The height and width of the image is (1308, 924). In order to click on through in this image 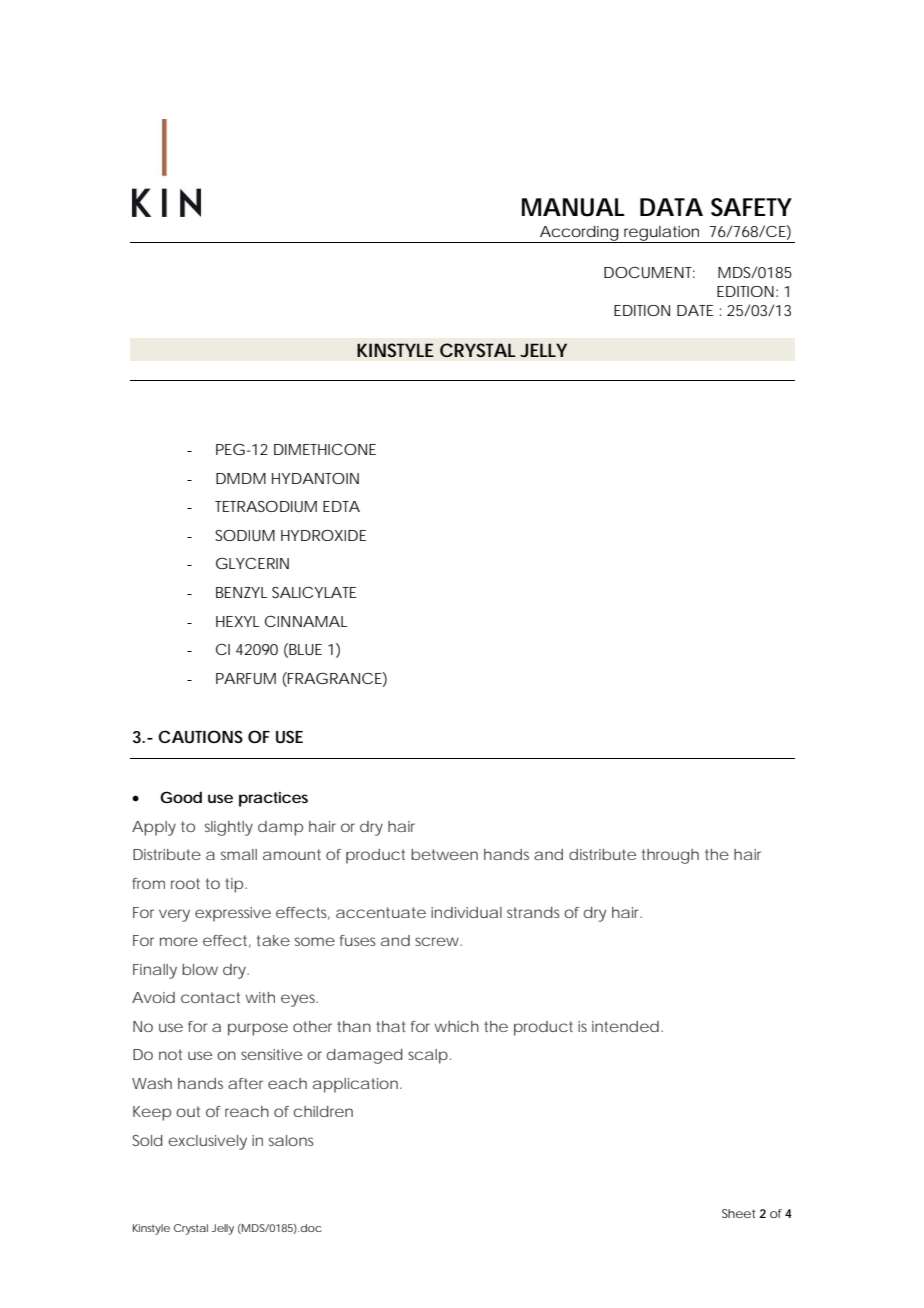, I will do `click(670, 856)`.
